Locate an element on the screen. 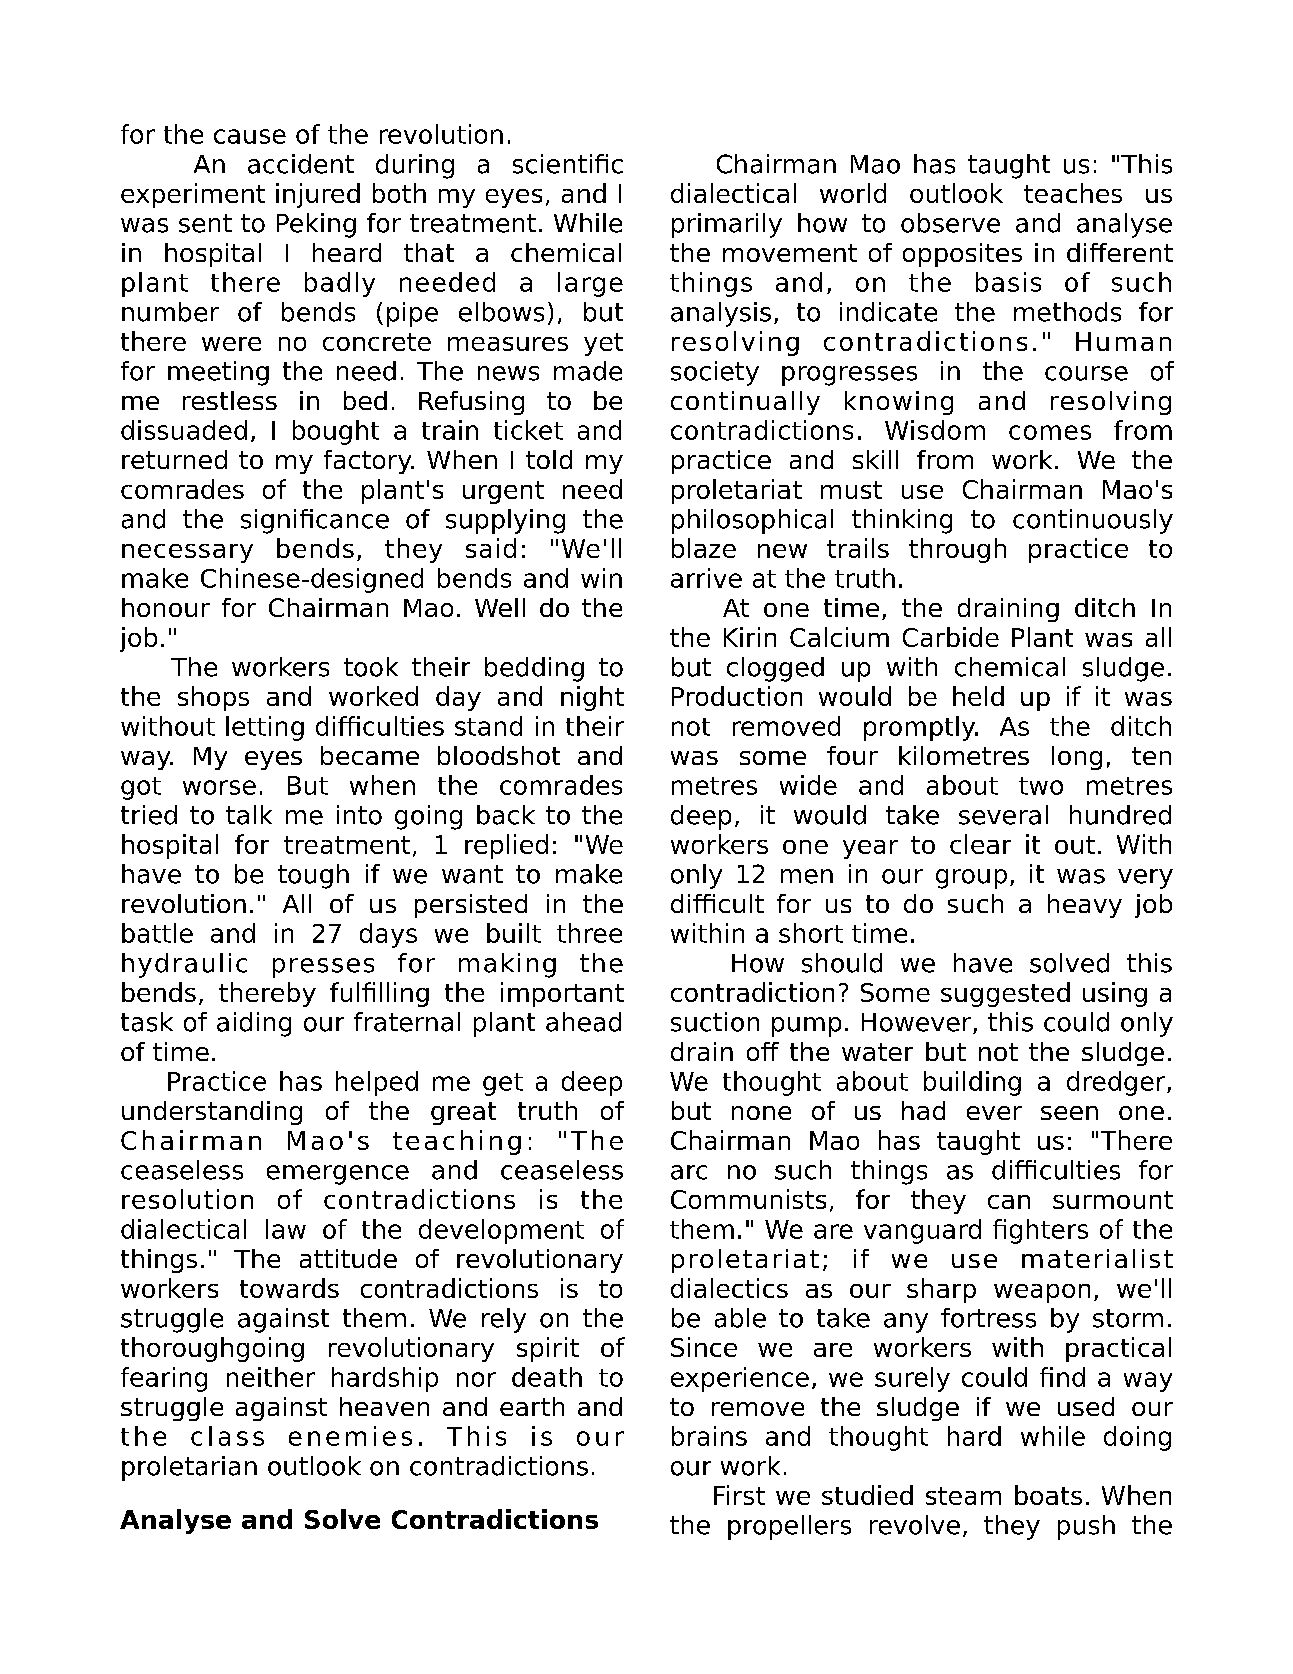 The height and width of the screenshot is (1674, 1293). First is located at coordinates (739, 1495).
